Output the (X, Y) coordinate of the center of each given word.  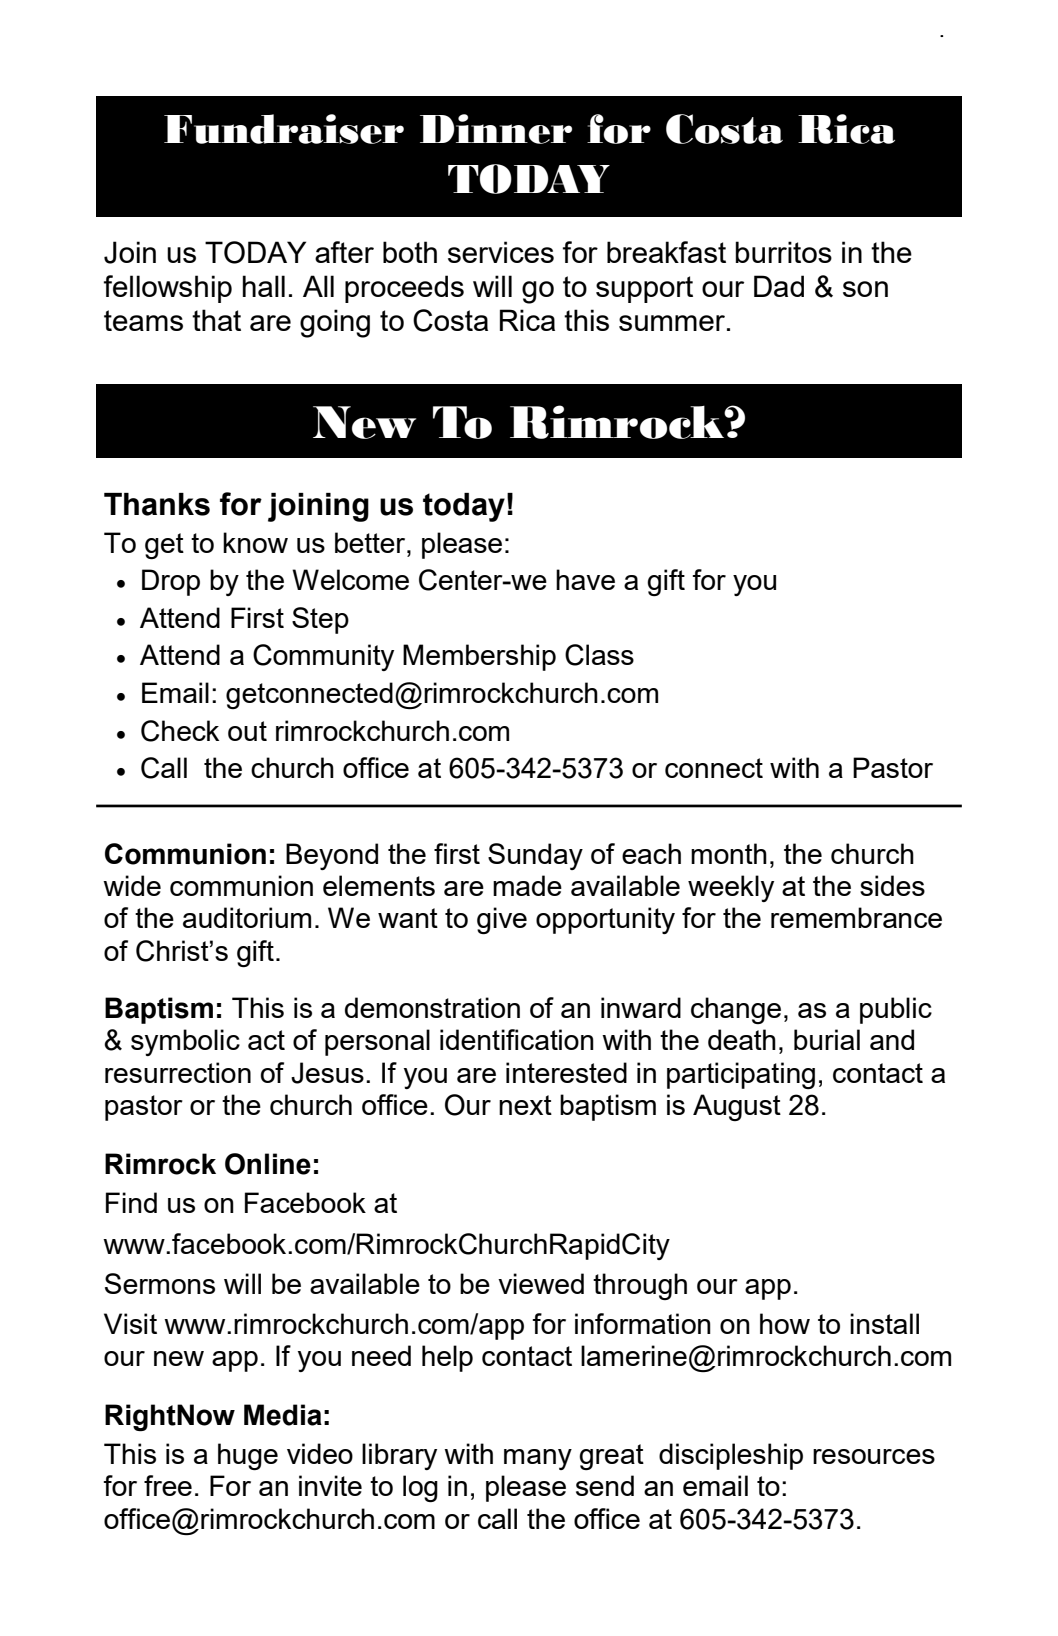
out (247, 731)
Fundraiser (284, 129)
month (729, 853)
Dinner (496, 129)
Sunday (535, 856)
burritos (784, 252)
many (538, 1459)
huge (248, 1456)
